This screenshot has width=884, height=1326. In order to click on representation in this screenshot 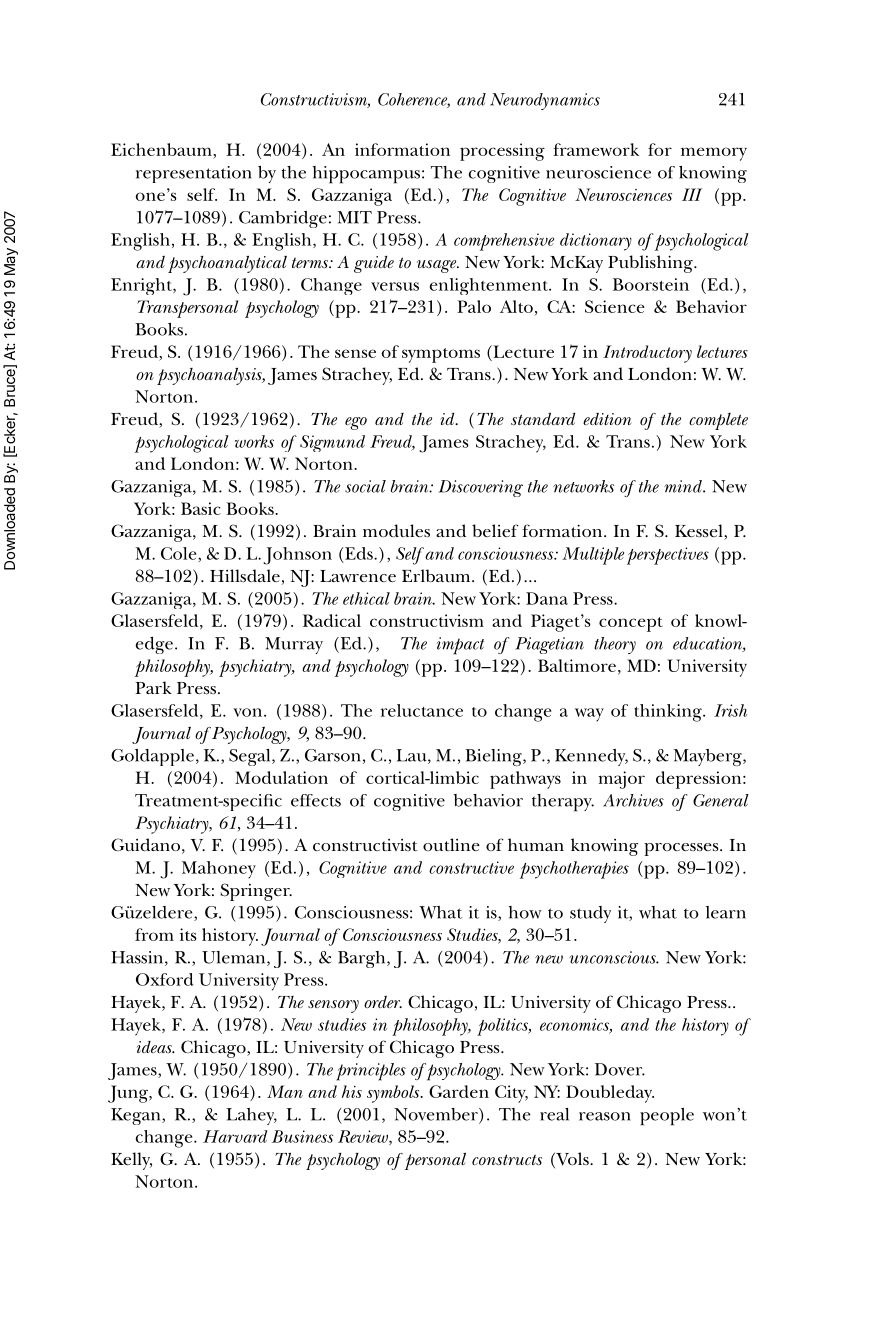, I will do `click(194, 174)`.
